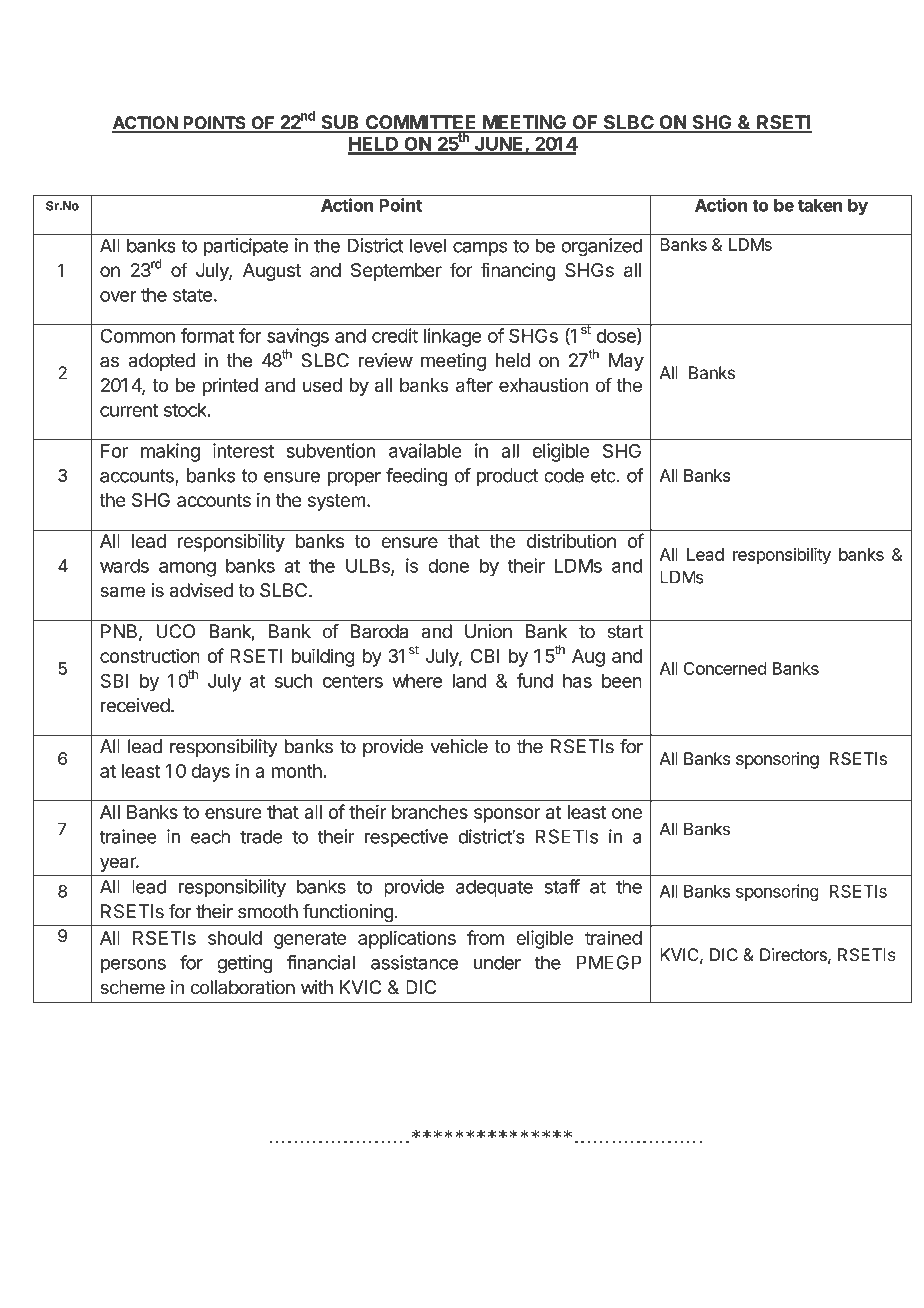  What do you see at coordinates (480, 249) in the screenshot?
I see `camps` at bounding box center [480, 249].
